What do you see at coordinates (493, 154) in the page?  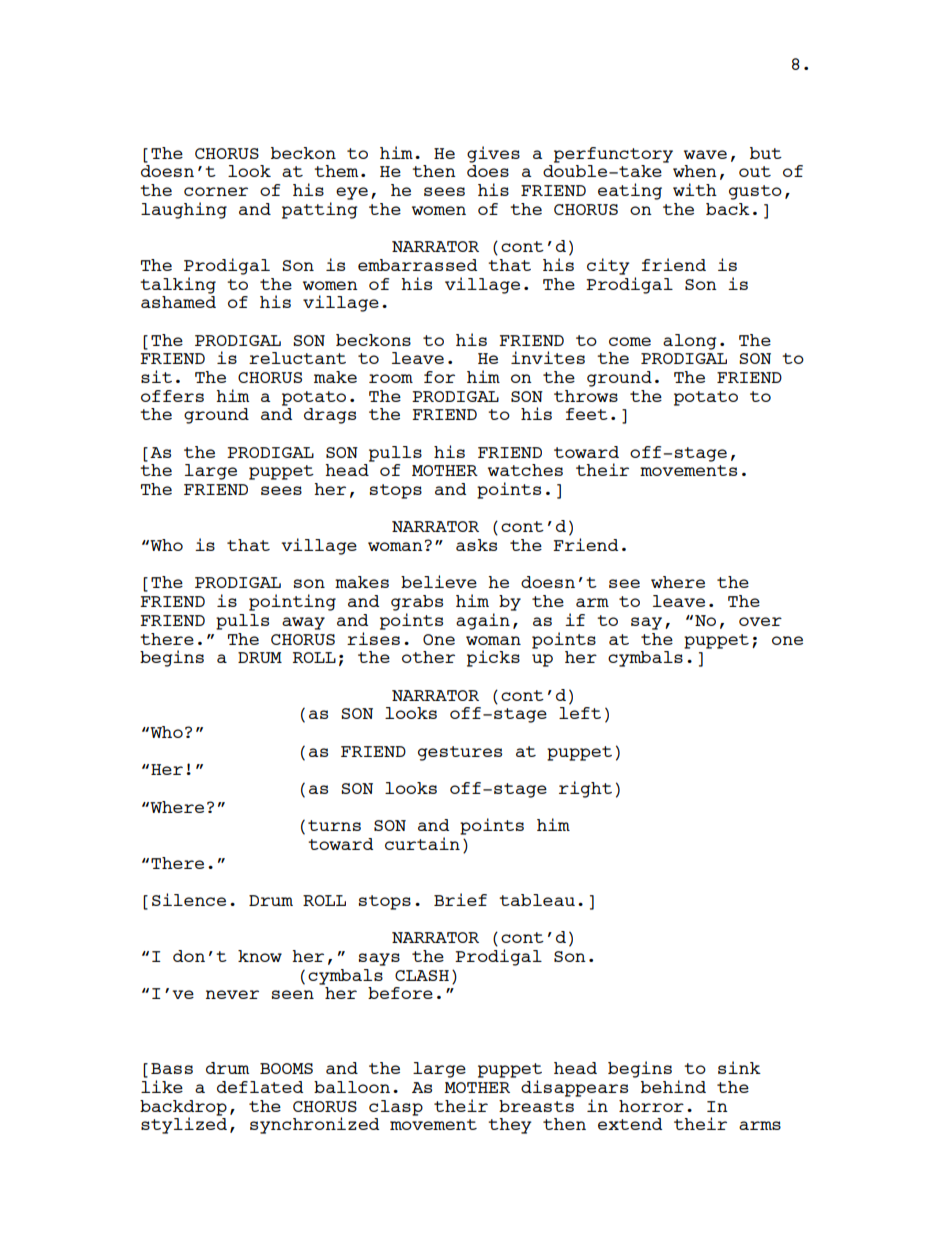 I see `gives` at bounding box center [493, 154].
